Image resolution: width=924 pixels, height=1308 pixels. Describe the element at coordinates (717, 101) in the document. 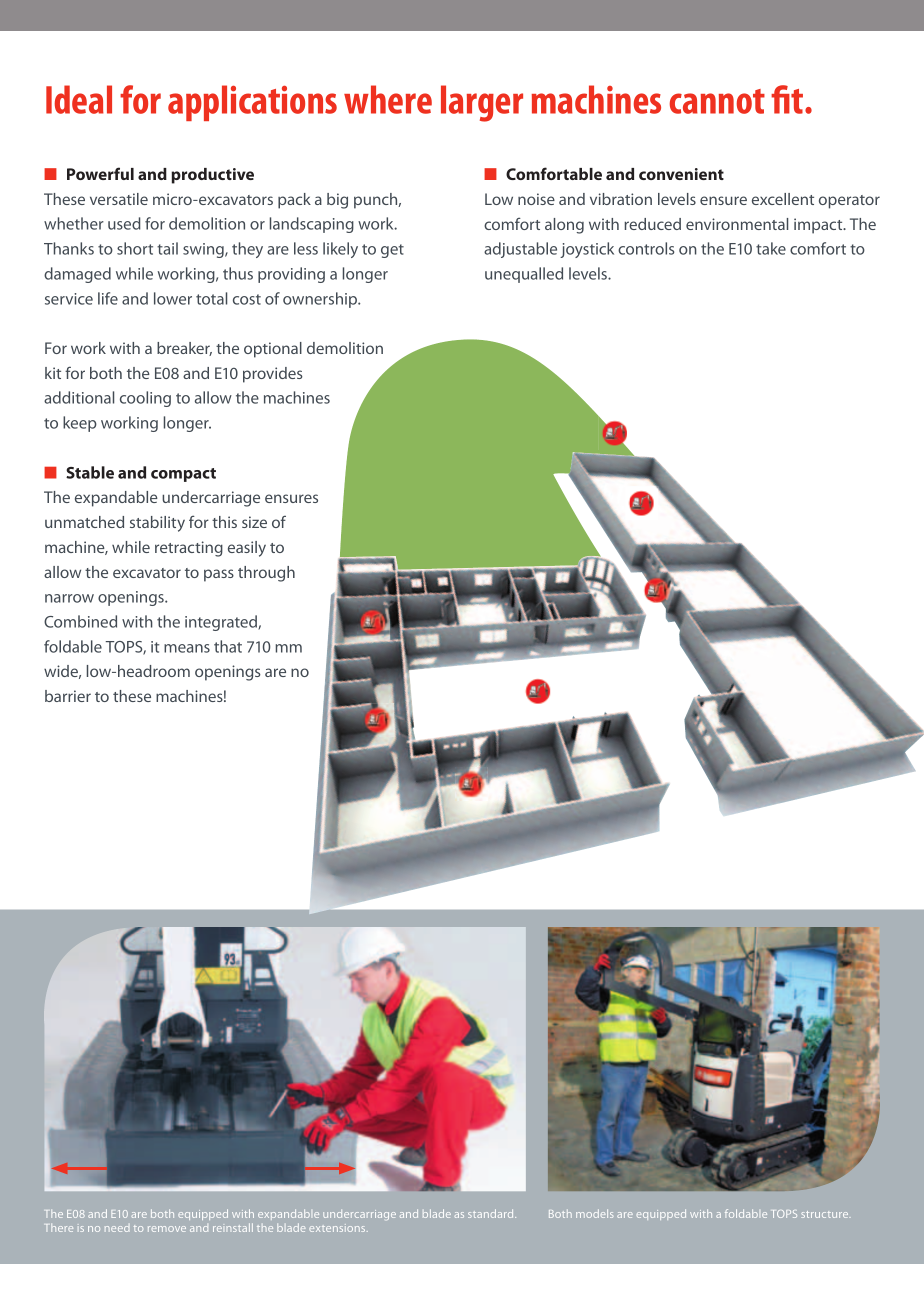

I see `cannot` at that location.
